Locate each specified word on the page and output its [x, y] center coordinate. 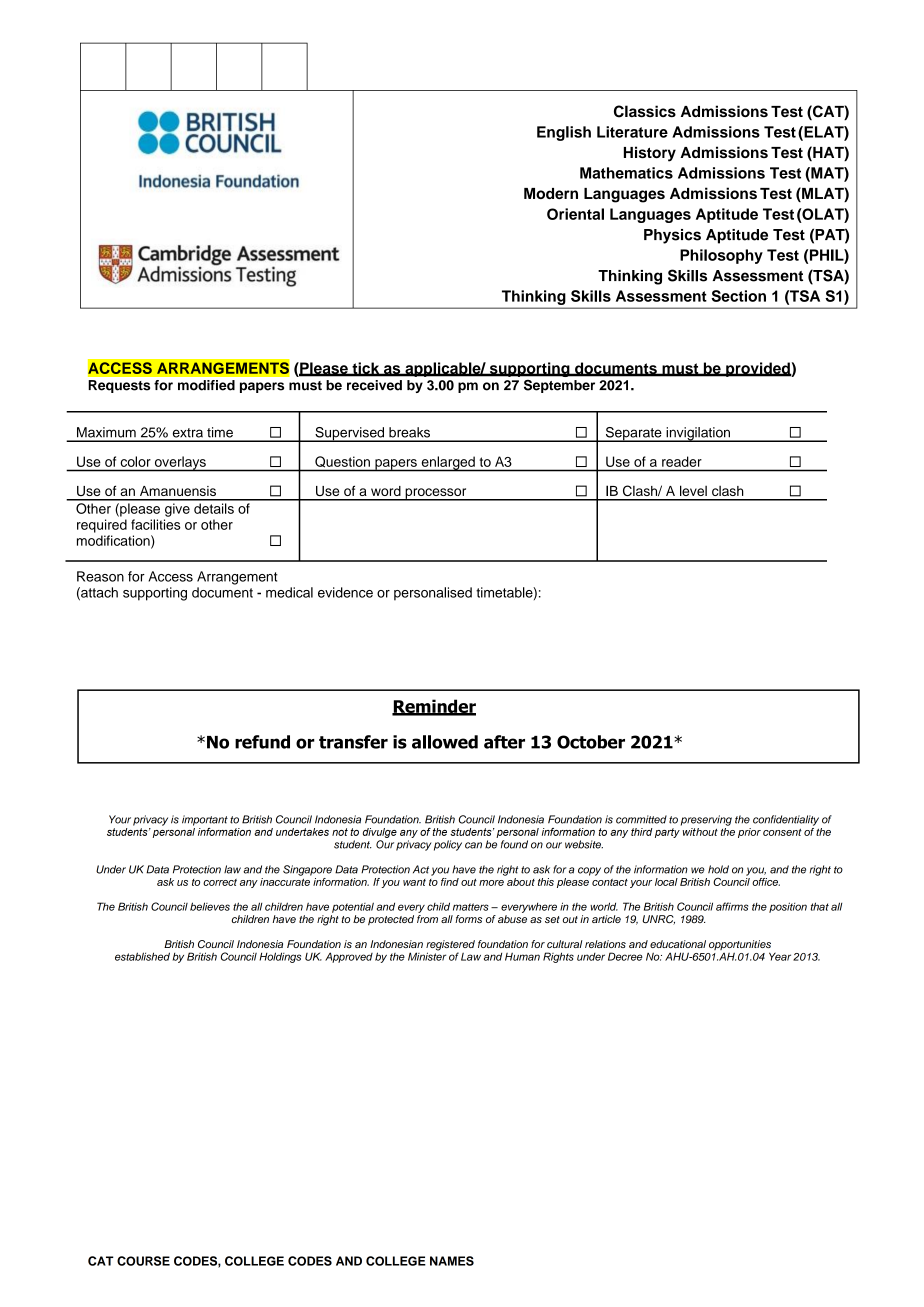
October [591, 742]
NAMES [452, 1261]
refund [262, 742]
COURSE [143, 1261]
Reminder [434, 707]
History [650, 154]
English [564, 133]
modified [206, 385]
